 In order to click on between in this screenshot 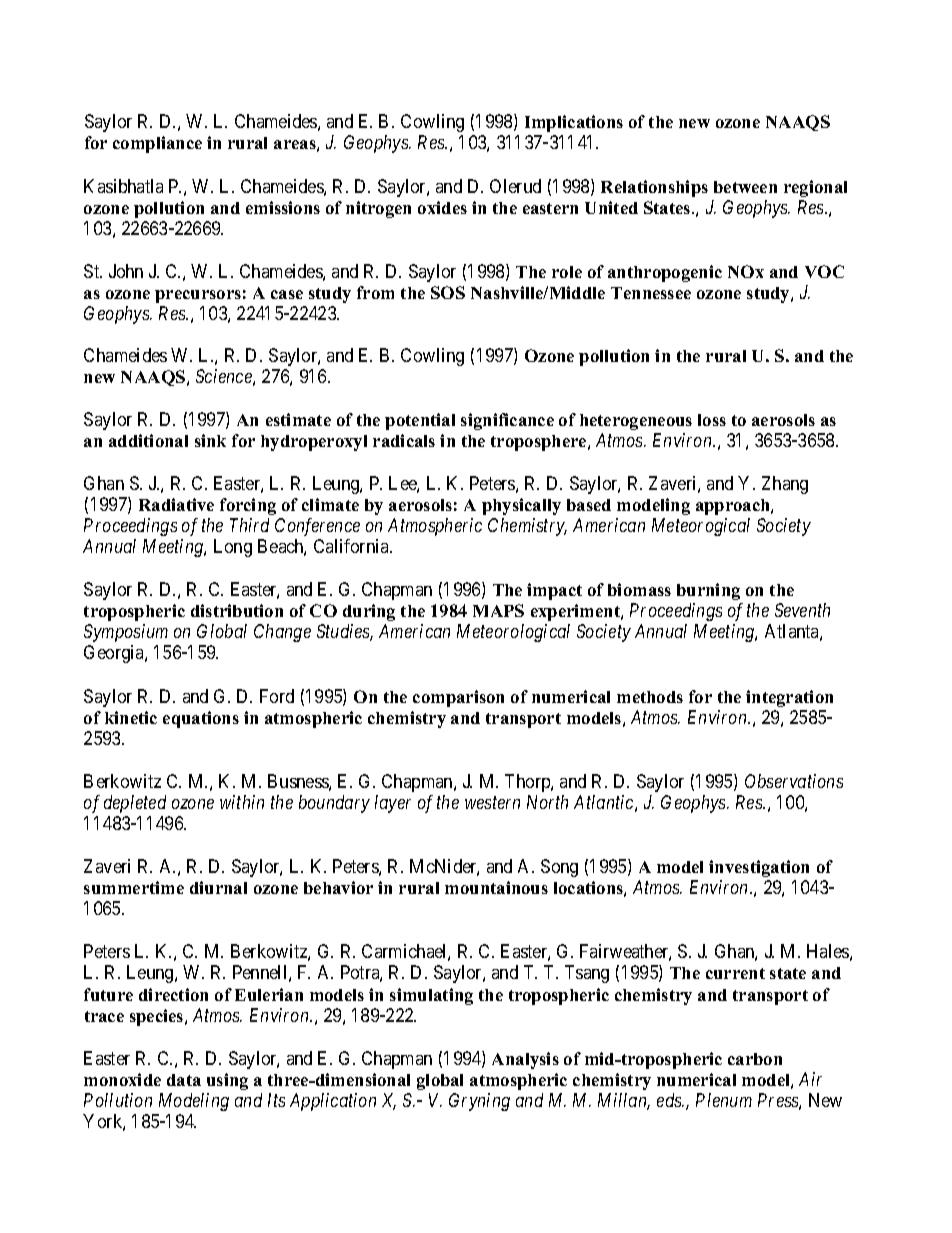, I will do `click(745, 187)`.
